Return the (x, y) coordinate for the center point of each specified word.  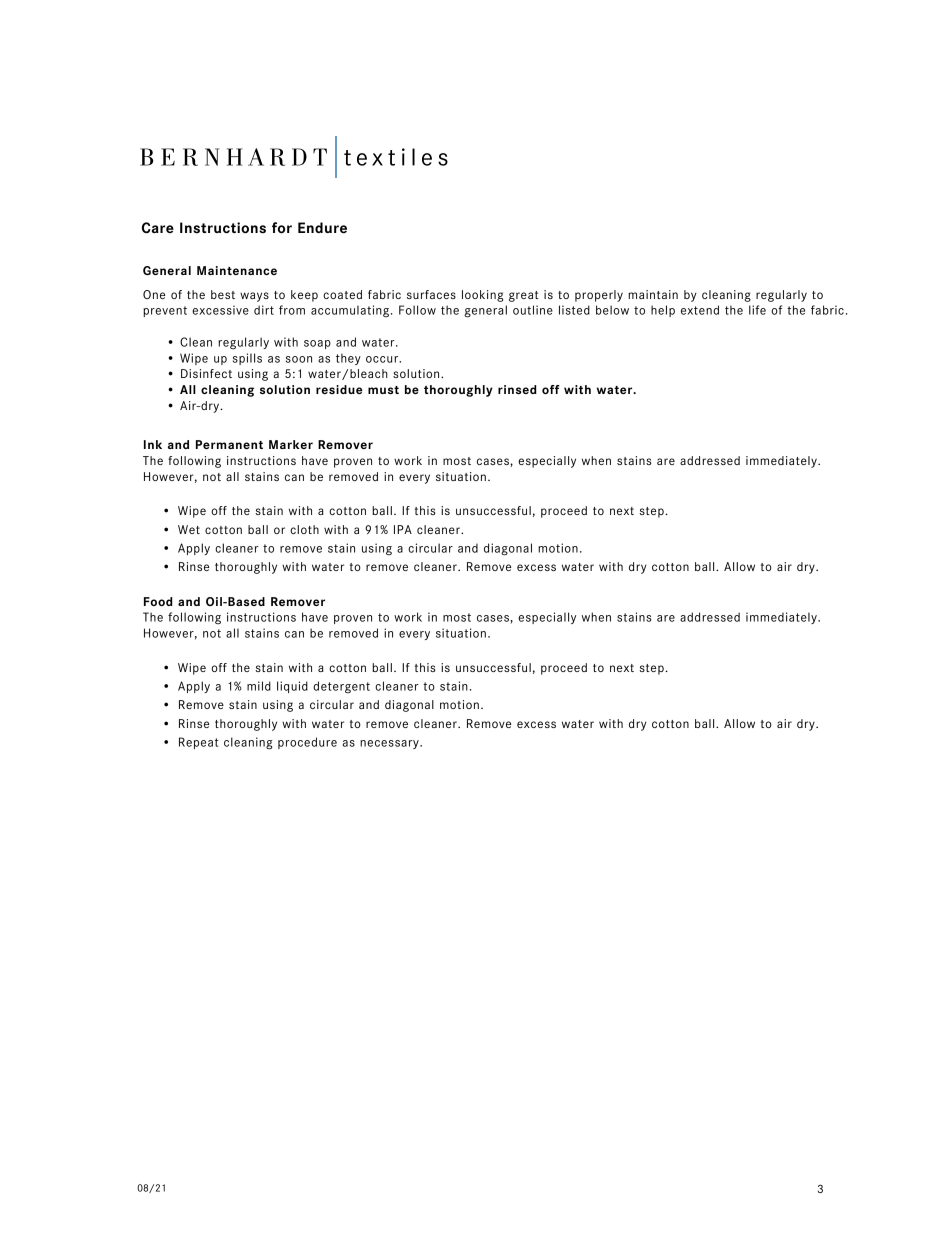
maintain (653, 294)
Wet (189, 529)
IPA (403, 529)
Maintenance (237, 270)
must (383, 390)
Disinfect (206, 373)
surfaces (431, 294)
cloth (304, 529)
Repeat (198, 743)
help (663, 311)
